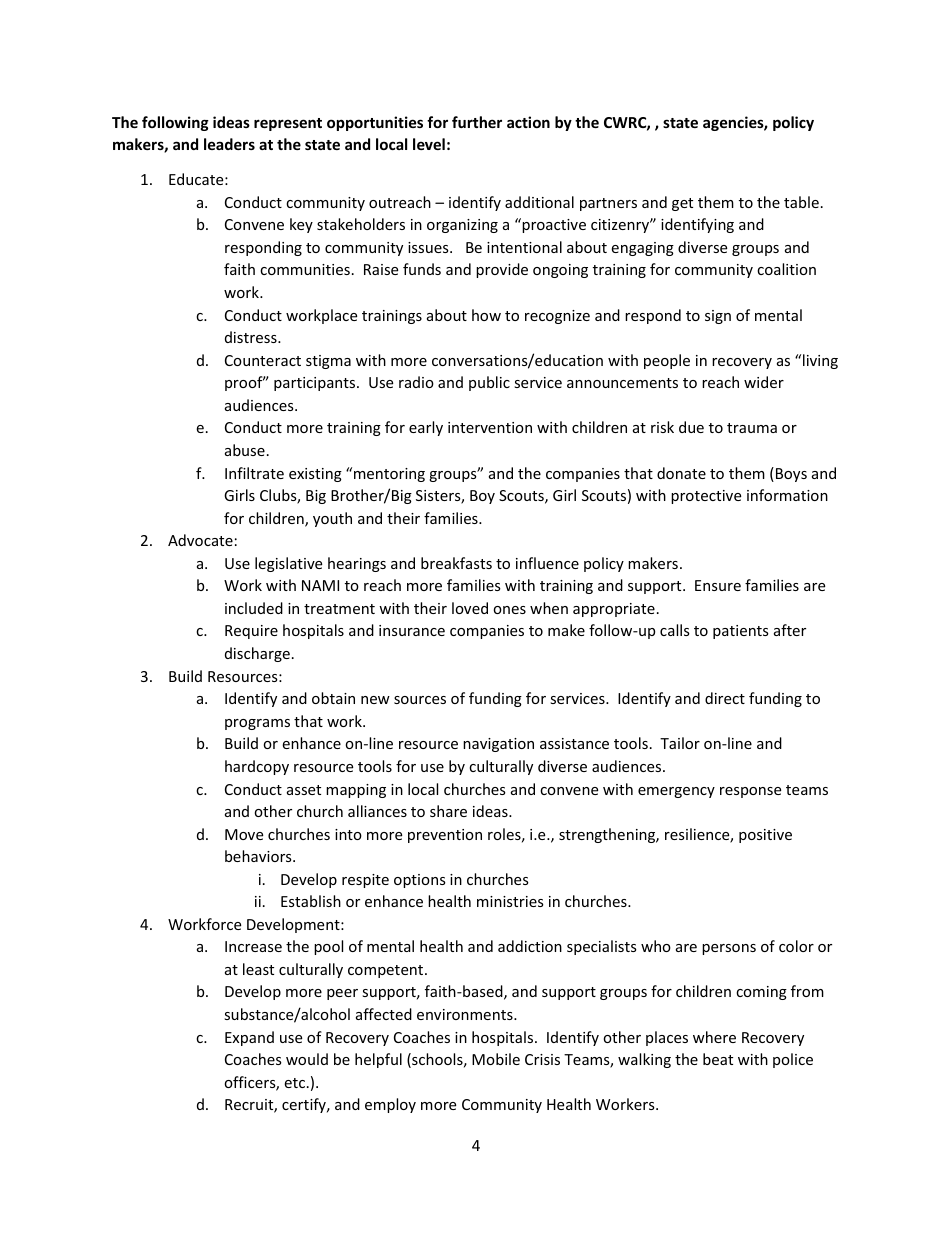  What do you see at coordinates (750, 792) in the screenshot?
I see `response` at bounding box center [750, 792].
